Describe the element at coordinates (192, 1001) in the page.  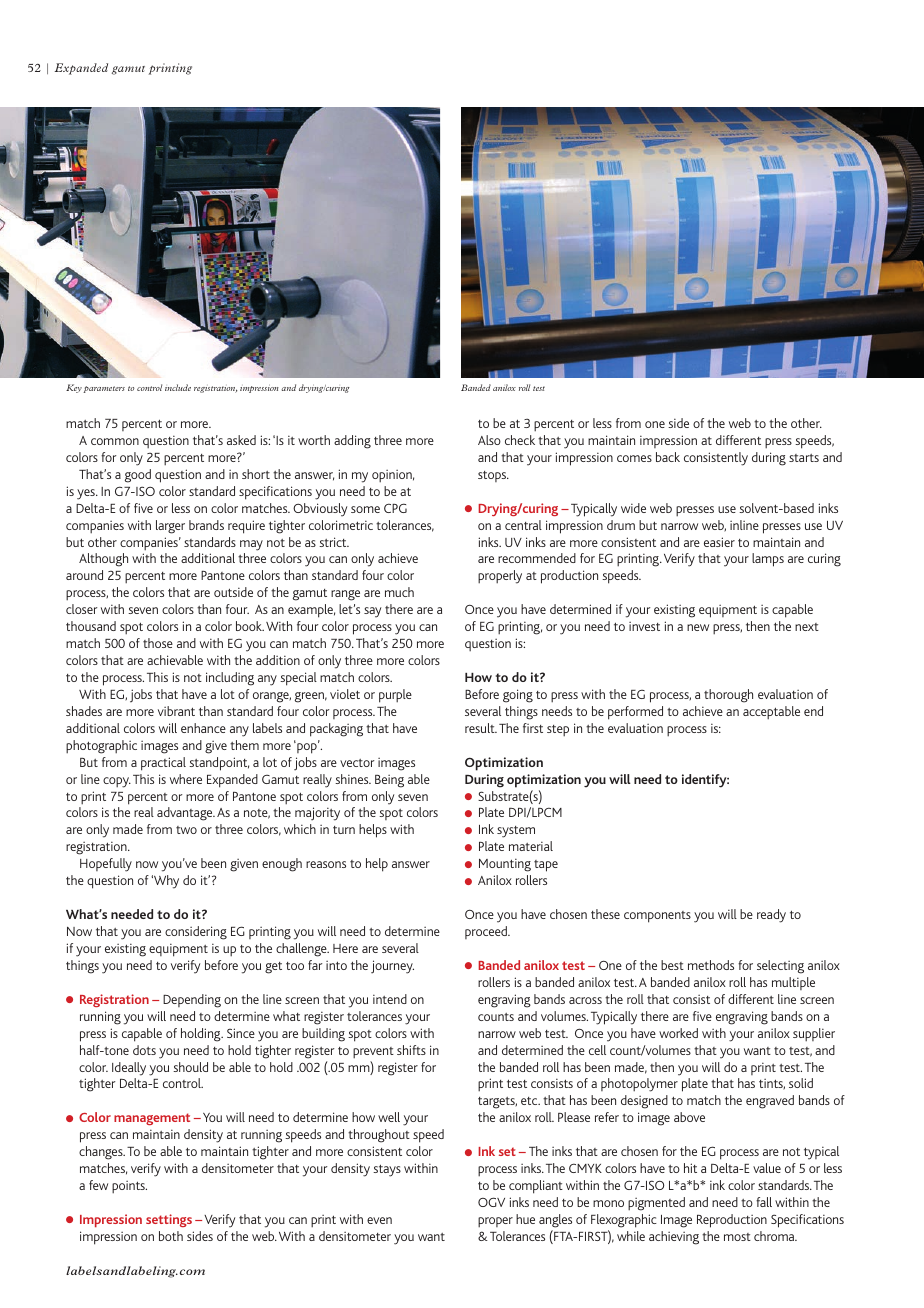
I see `Depending` at that location.
